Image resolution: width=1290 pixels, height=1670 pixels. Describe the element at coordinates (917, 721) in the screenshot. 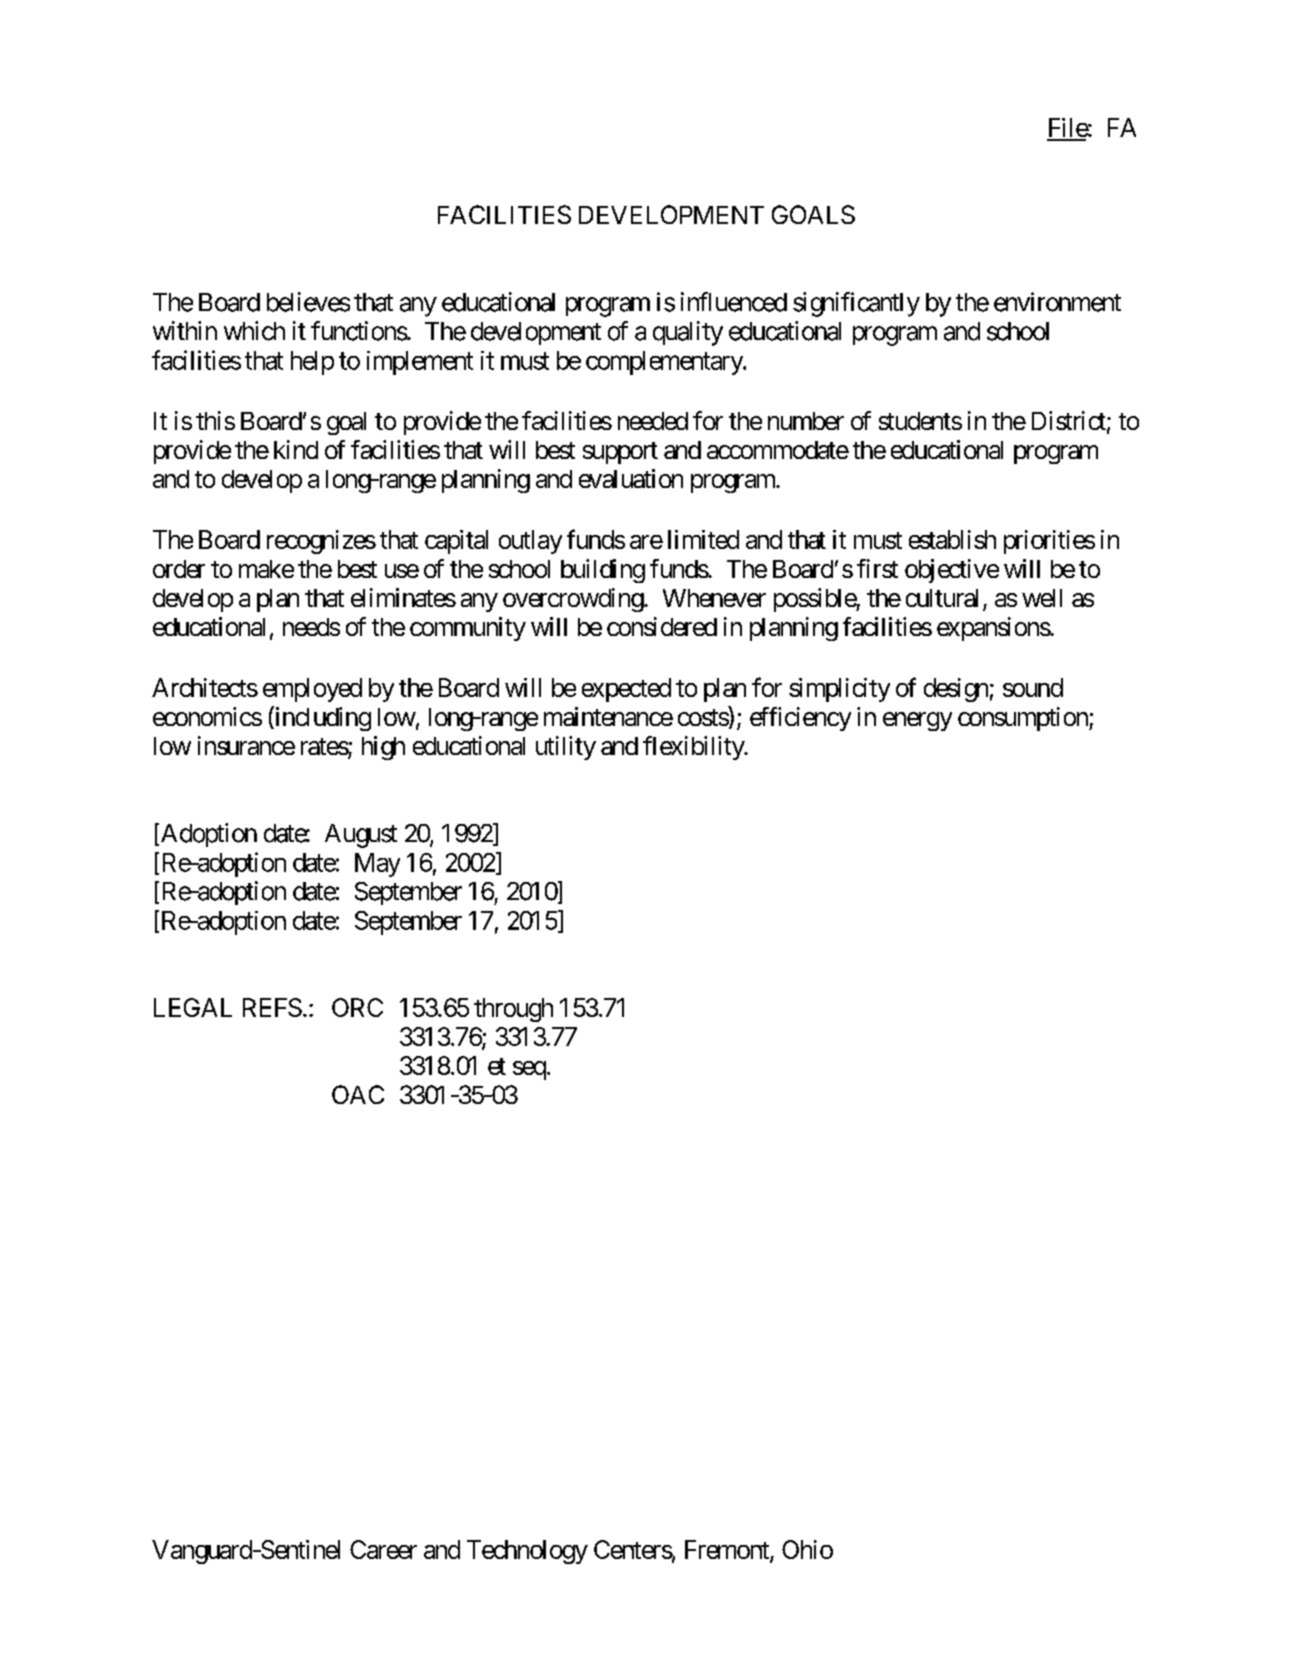

I see `energy` at that location.
